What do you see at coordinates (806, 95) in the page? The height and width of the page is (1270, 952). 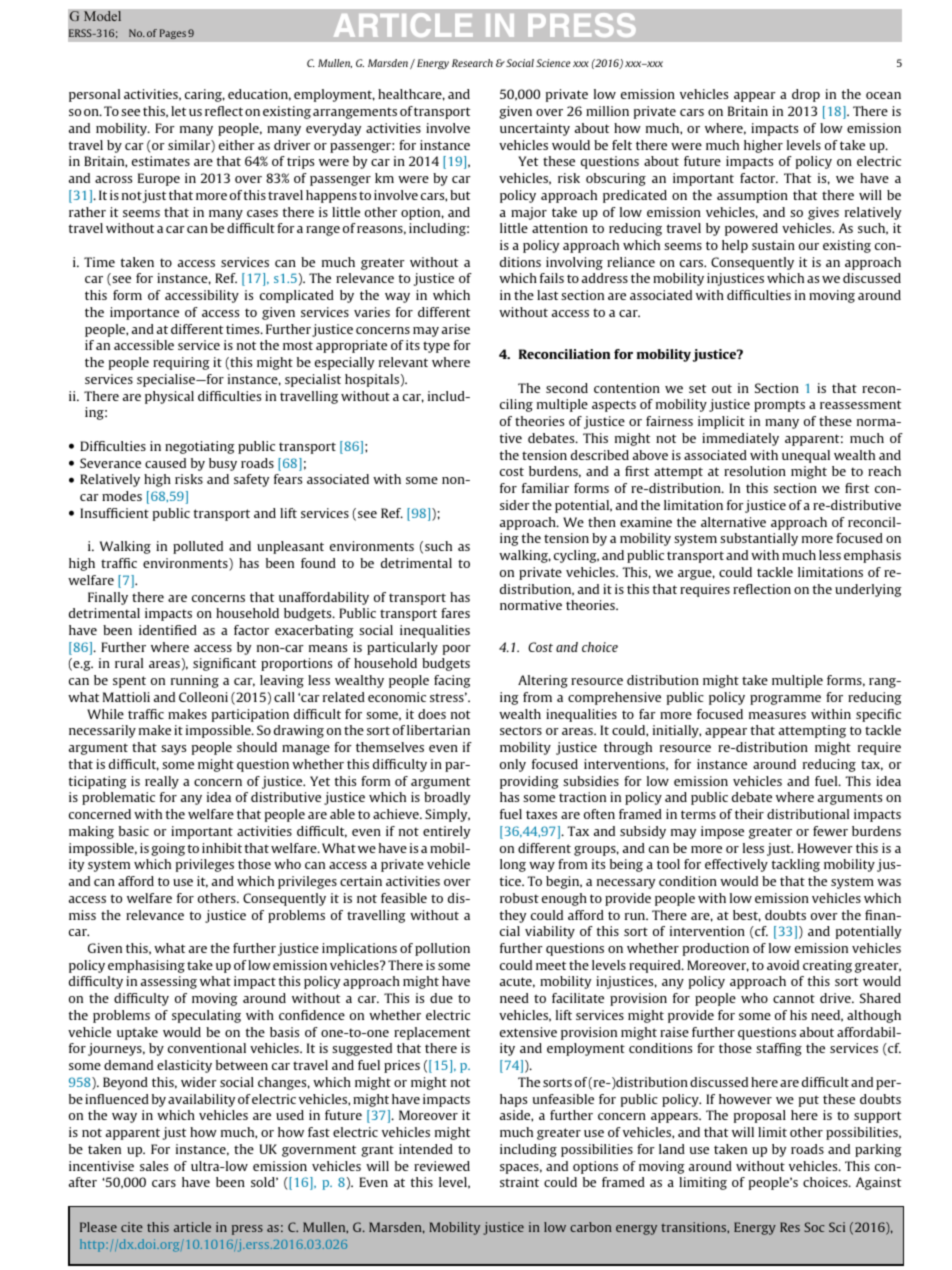 I see `drop` at bounding box center [806, 95].
